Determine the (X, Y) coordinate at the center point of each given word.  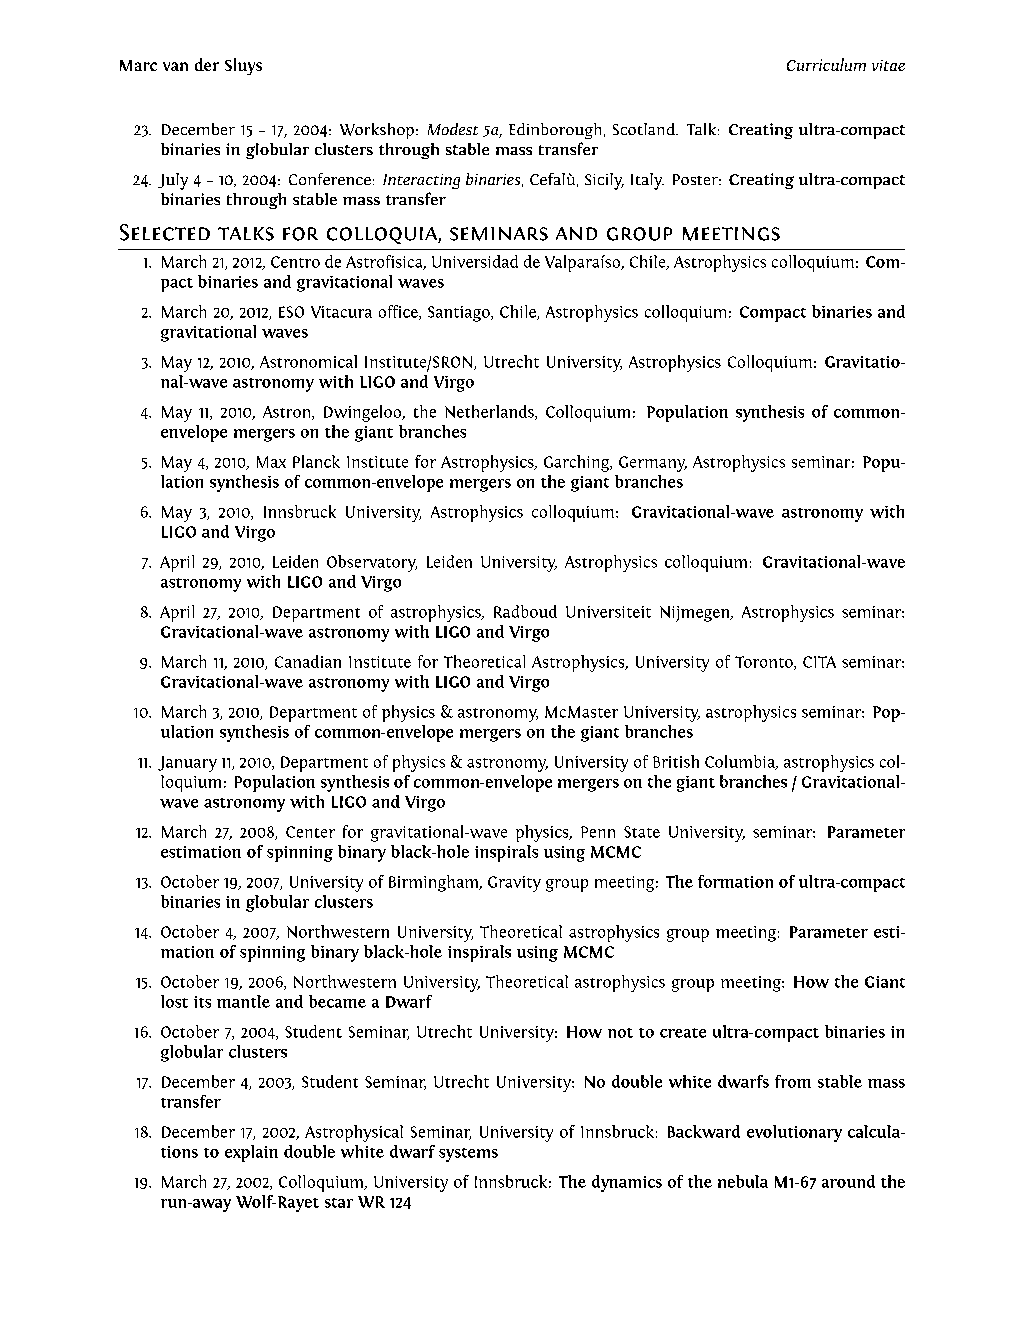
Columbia (741, 762)
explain (251, 1153)
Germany (653, 464)
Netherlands (490, 412)
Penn (598, 832)
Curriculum (826, 64)
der (207, 64)
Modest (453, 129)
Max (271, 462)
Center (310, 832)
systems (468, 1155)
